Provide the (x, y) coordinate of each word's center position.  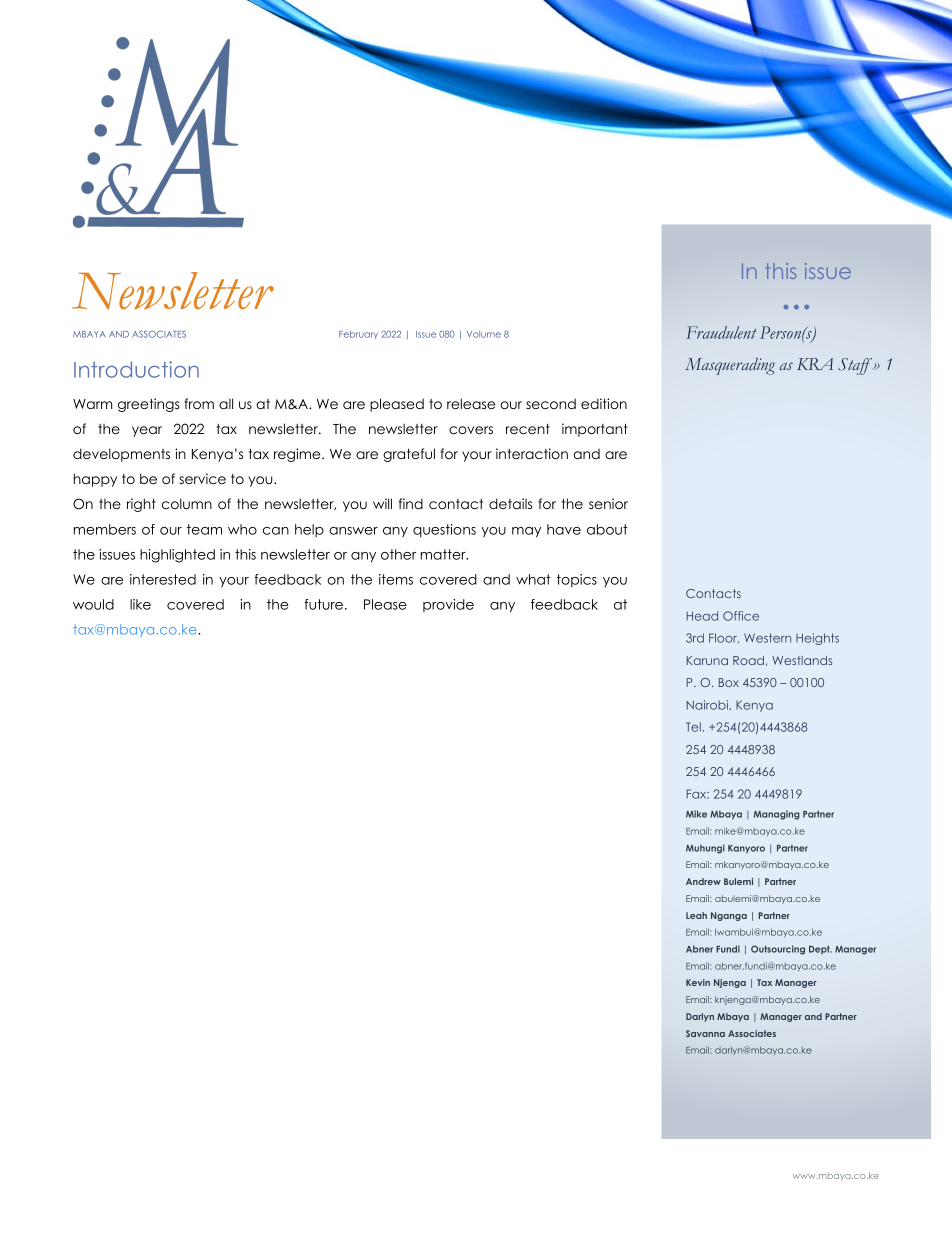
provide (448, 605)
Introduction (136, 369)
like (140, 604)
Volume (484, 334)
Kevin (698, 982)
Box (729, 682)
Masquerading (730, 366)
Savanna (705, 1033)
